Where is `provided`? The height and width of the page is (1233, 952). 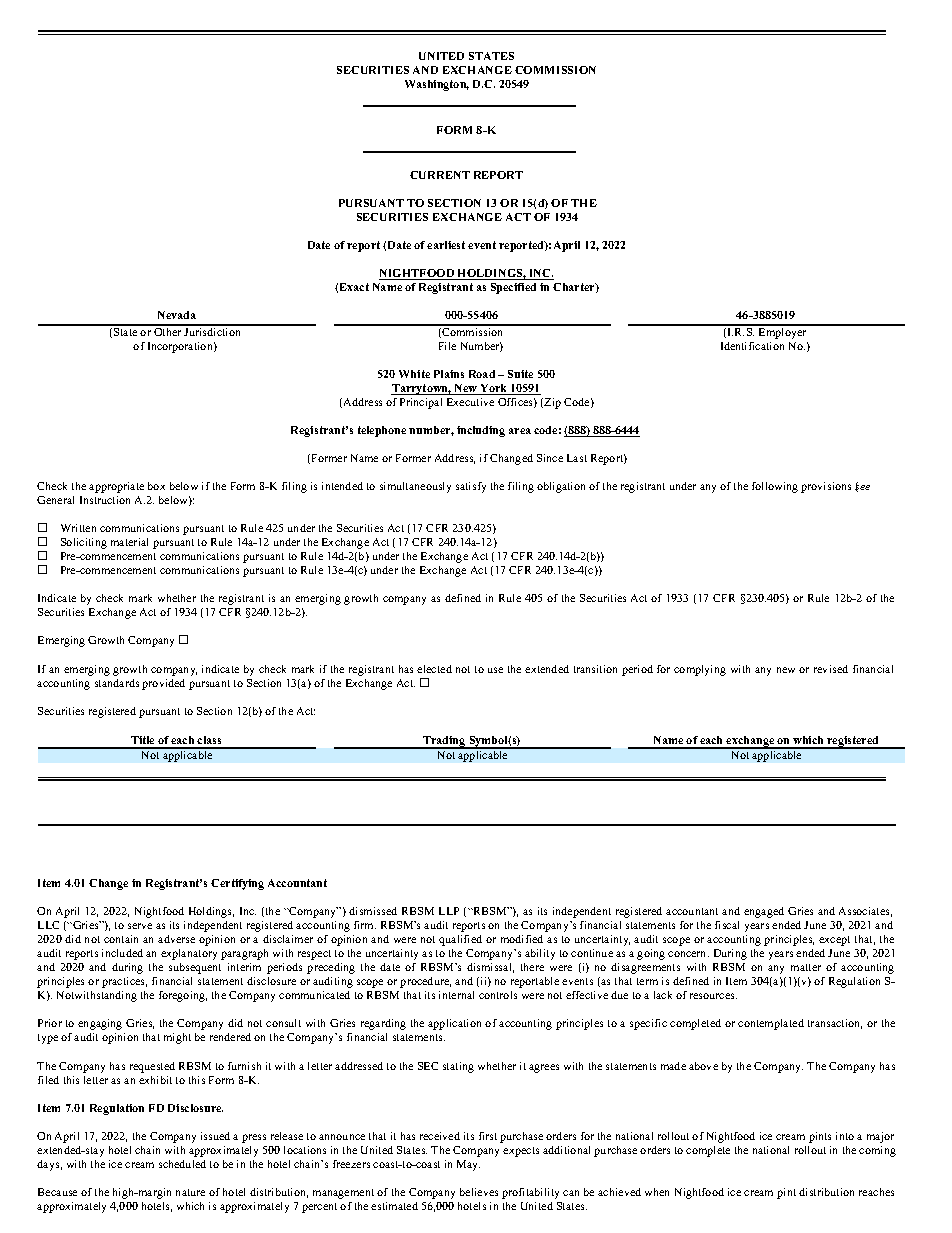
provided is located at coordinates (163, 684).
